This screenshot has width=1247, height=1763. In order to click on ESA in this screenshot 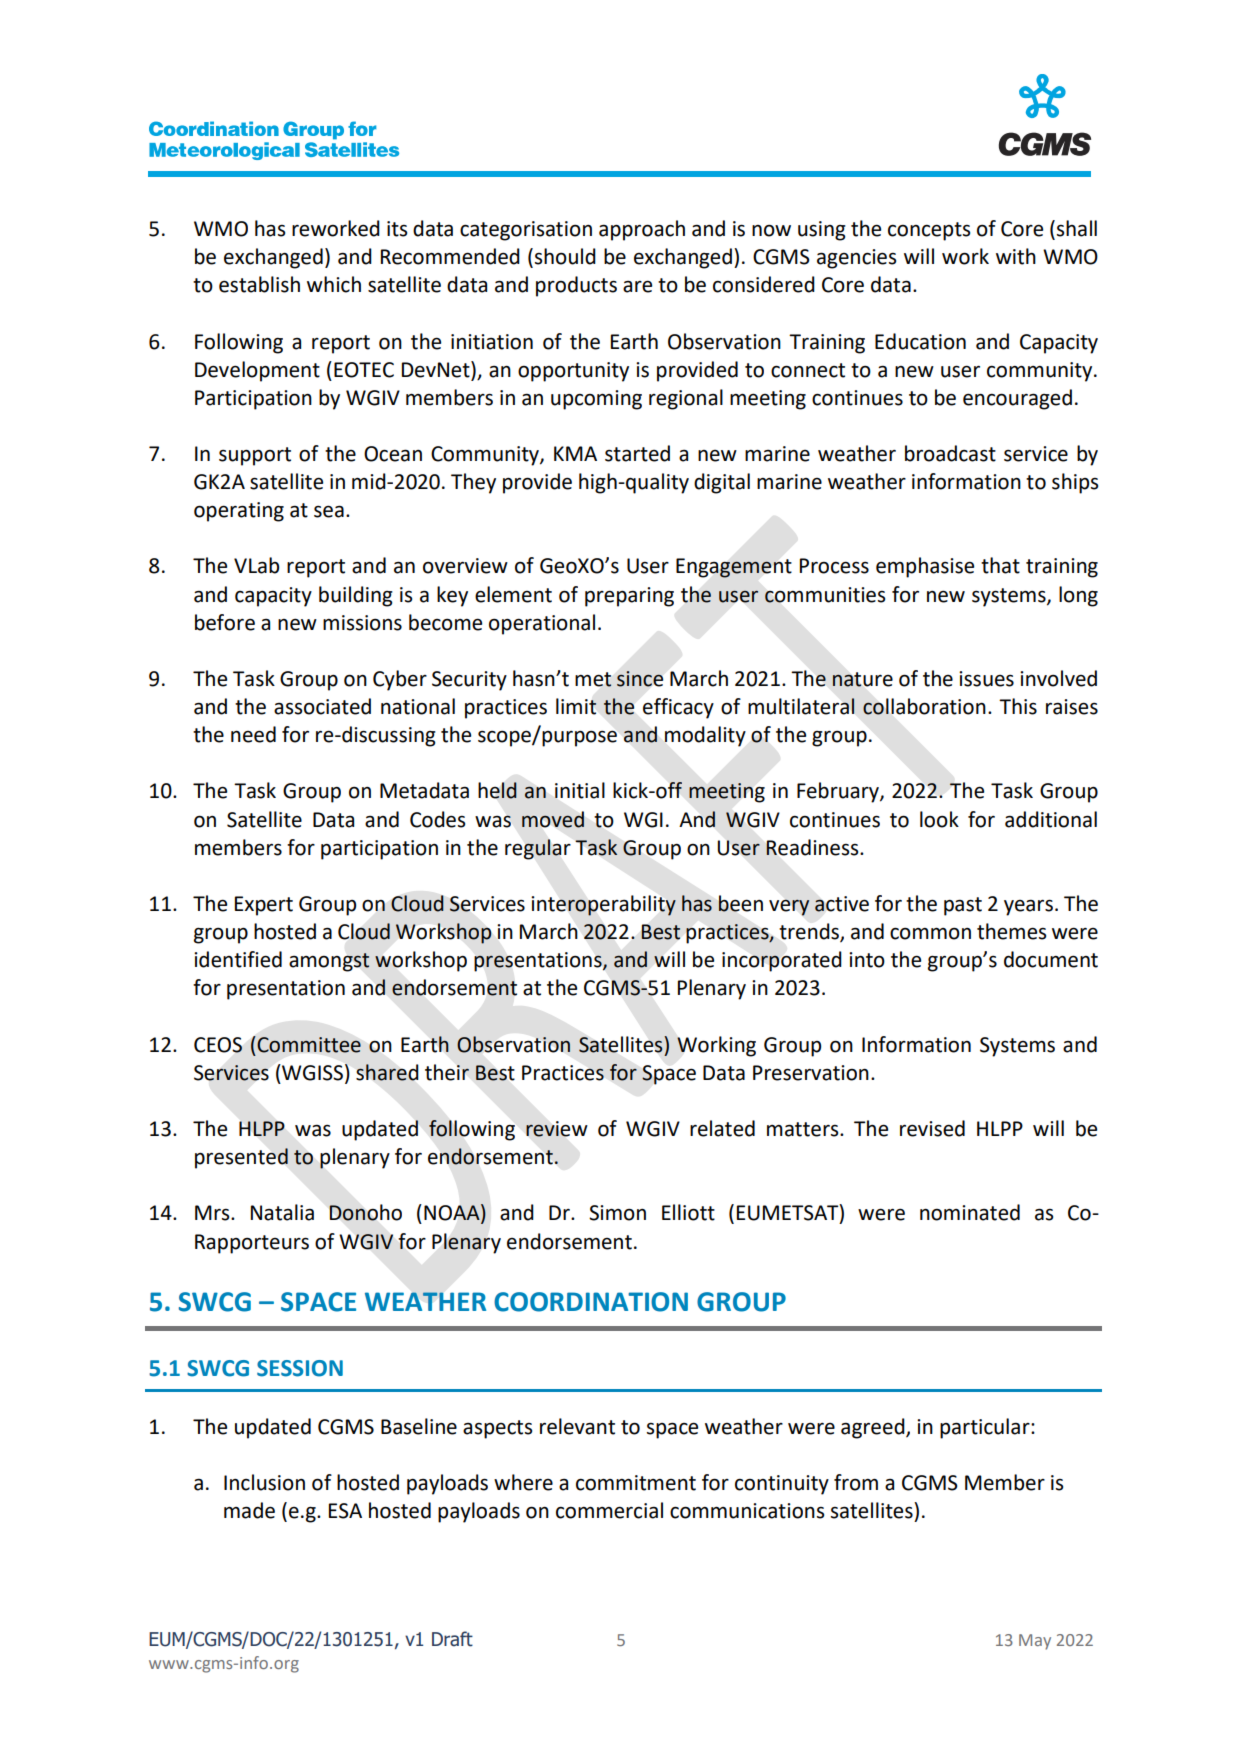, I will do `click(345, 1511)`.
